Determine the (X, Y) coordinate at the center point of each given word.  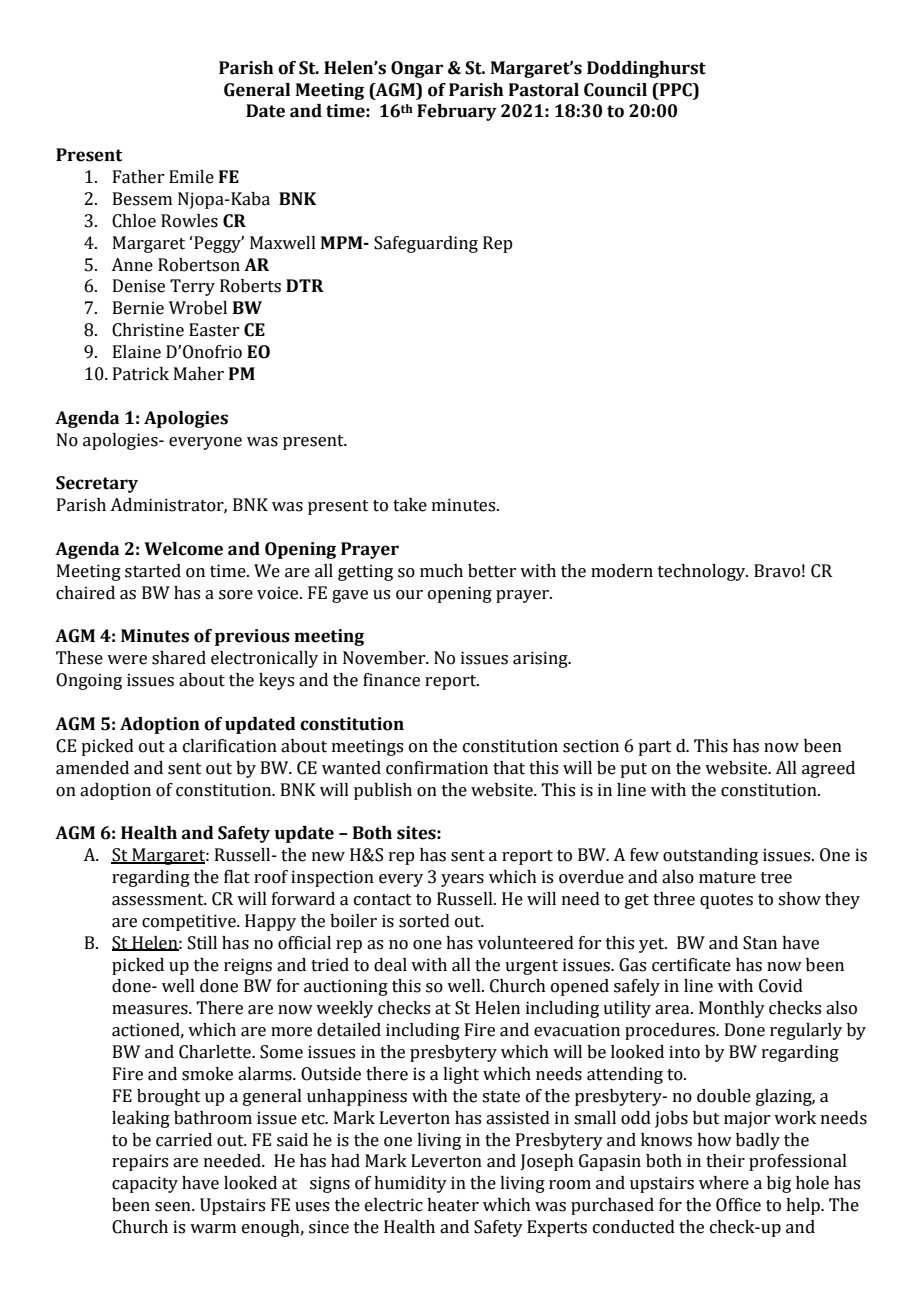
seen (174, 1207)
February (457, 112)
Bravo (777, 571)
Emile (191, 177)
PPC (676, 90)
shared (179, 658)
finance (391, 680)
